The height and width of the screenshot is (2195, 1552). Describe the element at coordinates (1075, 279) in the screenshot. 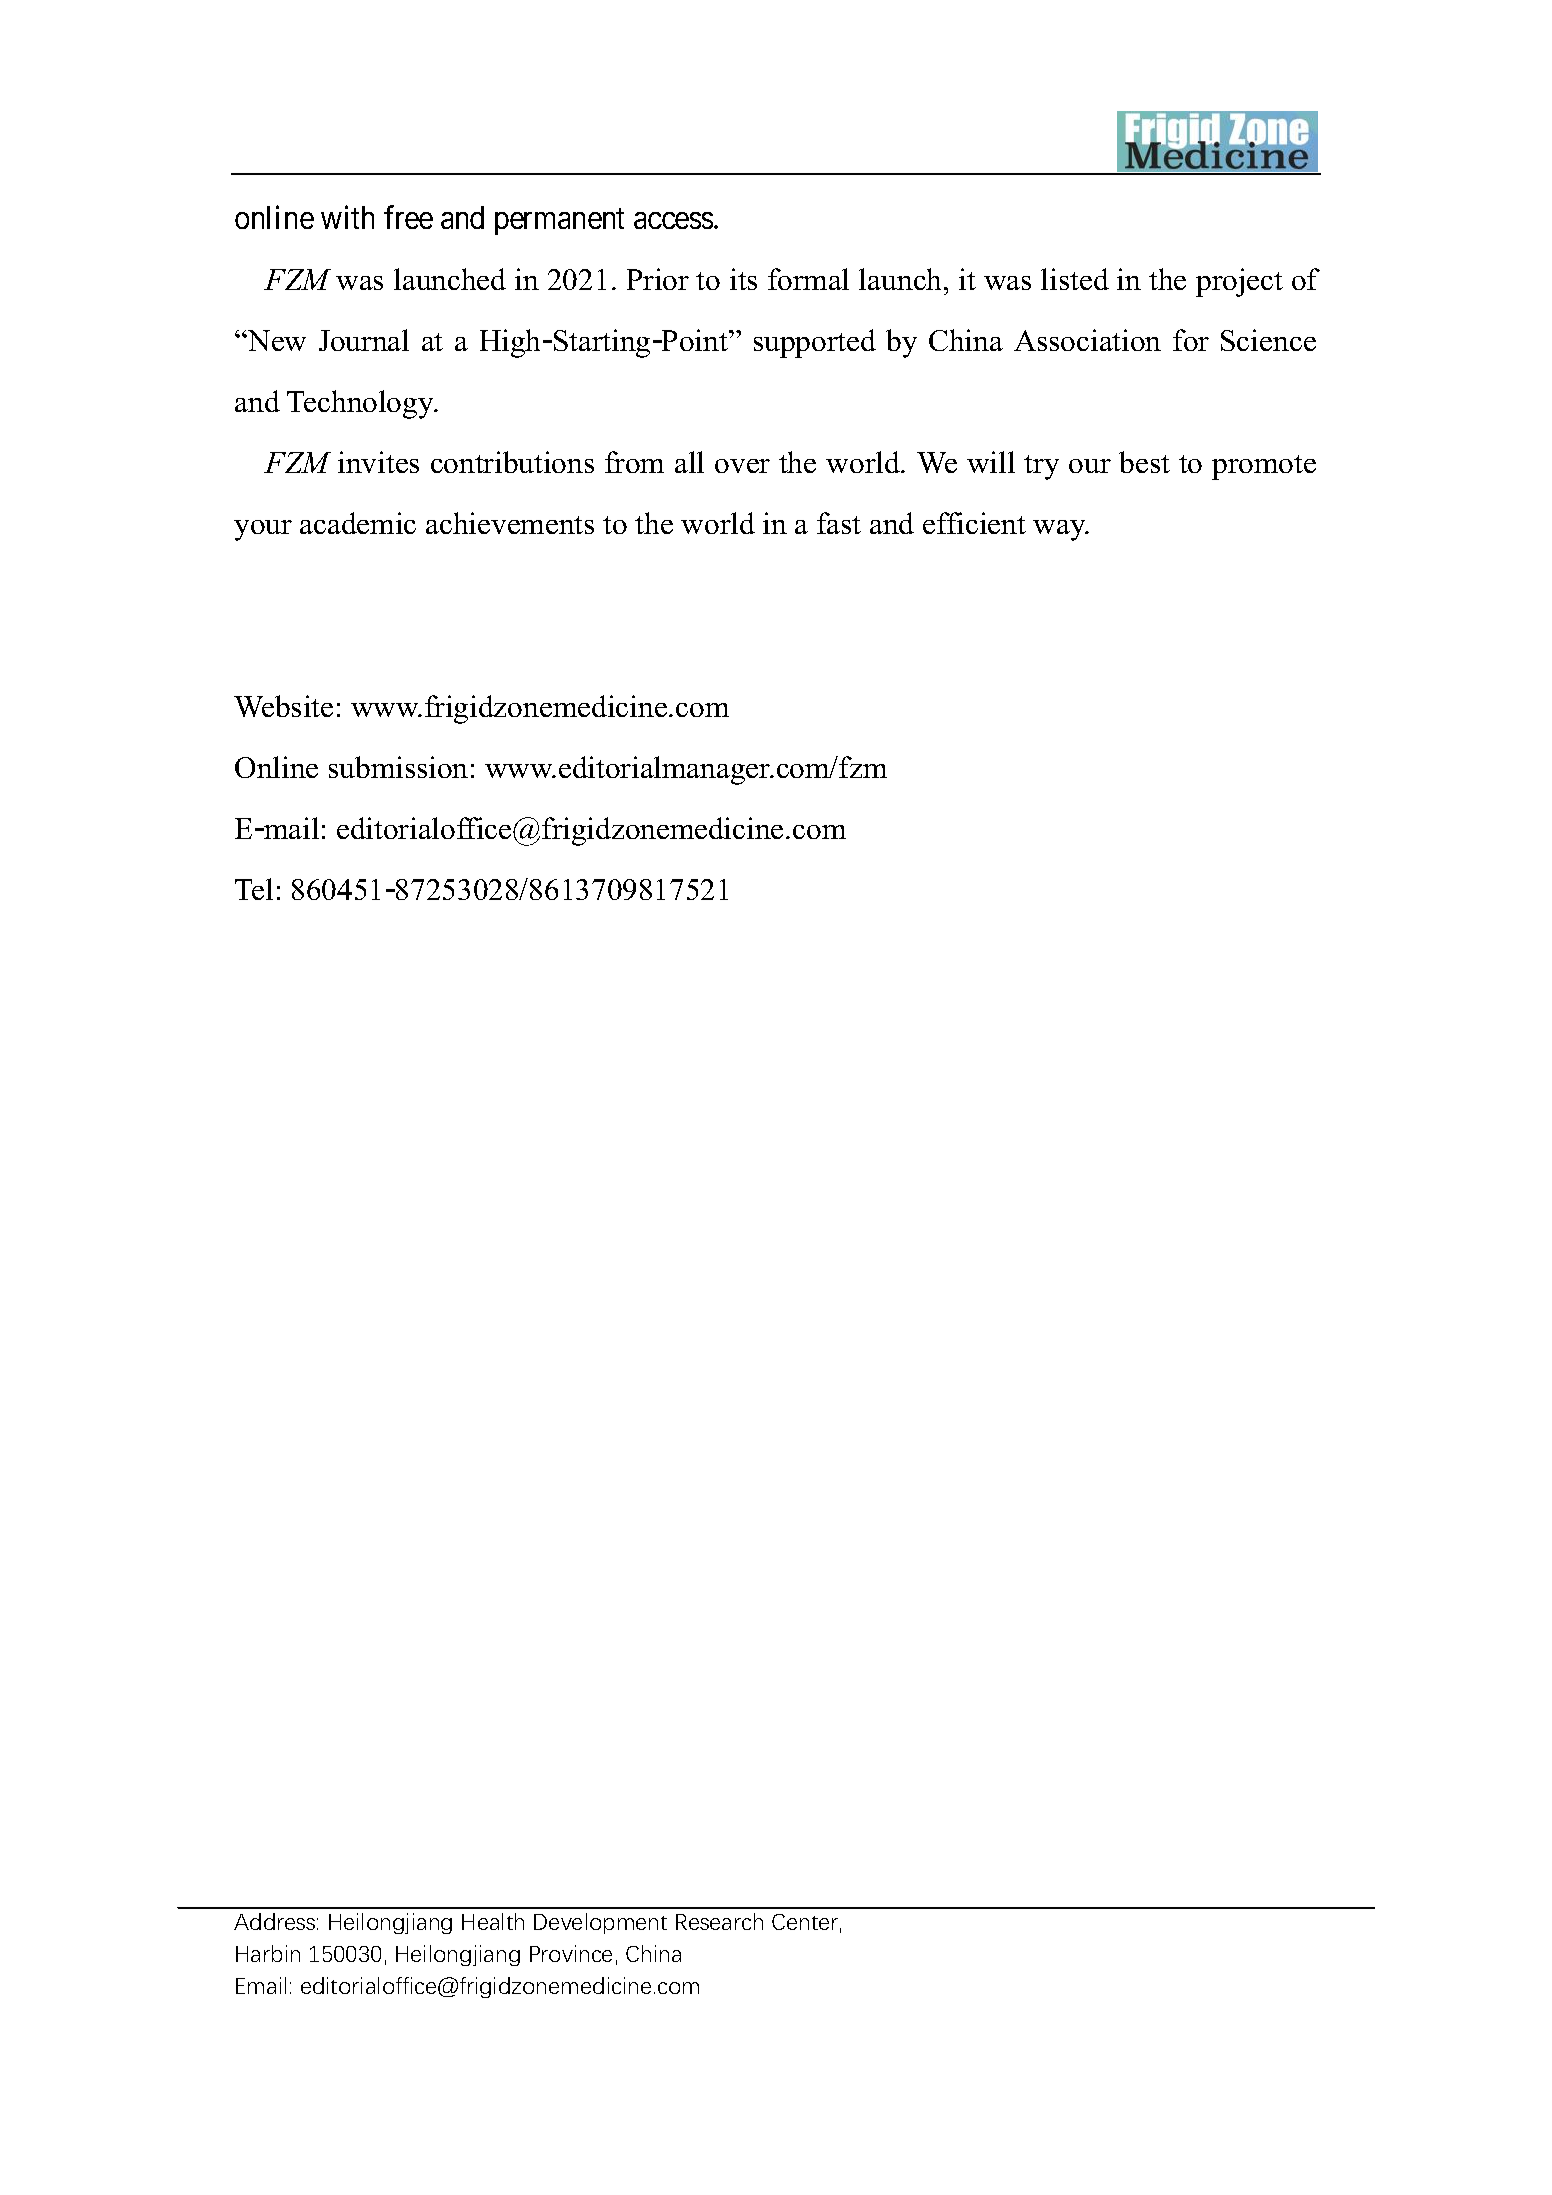

I see `listed` at that location.
